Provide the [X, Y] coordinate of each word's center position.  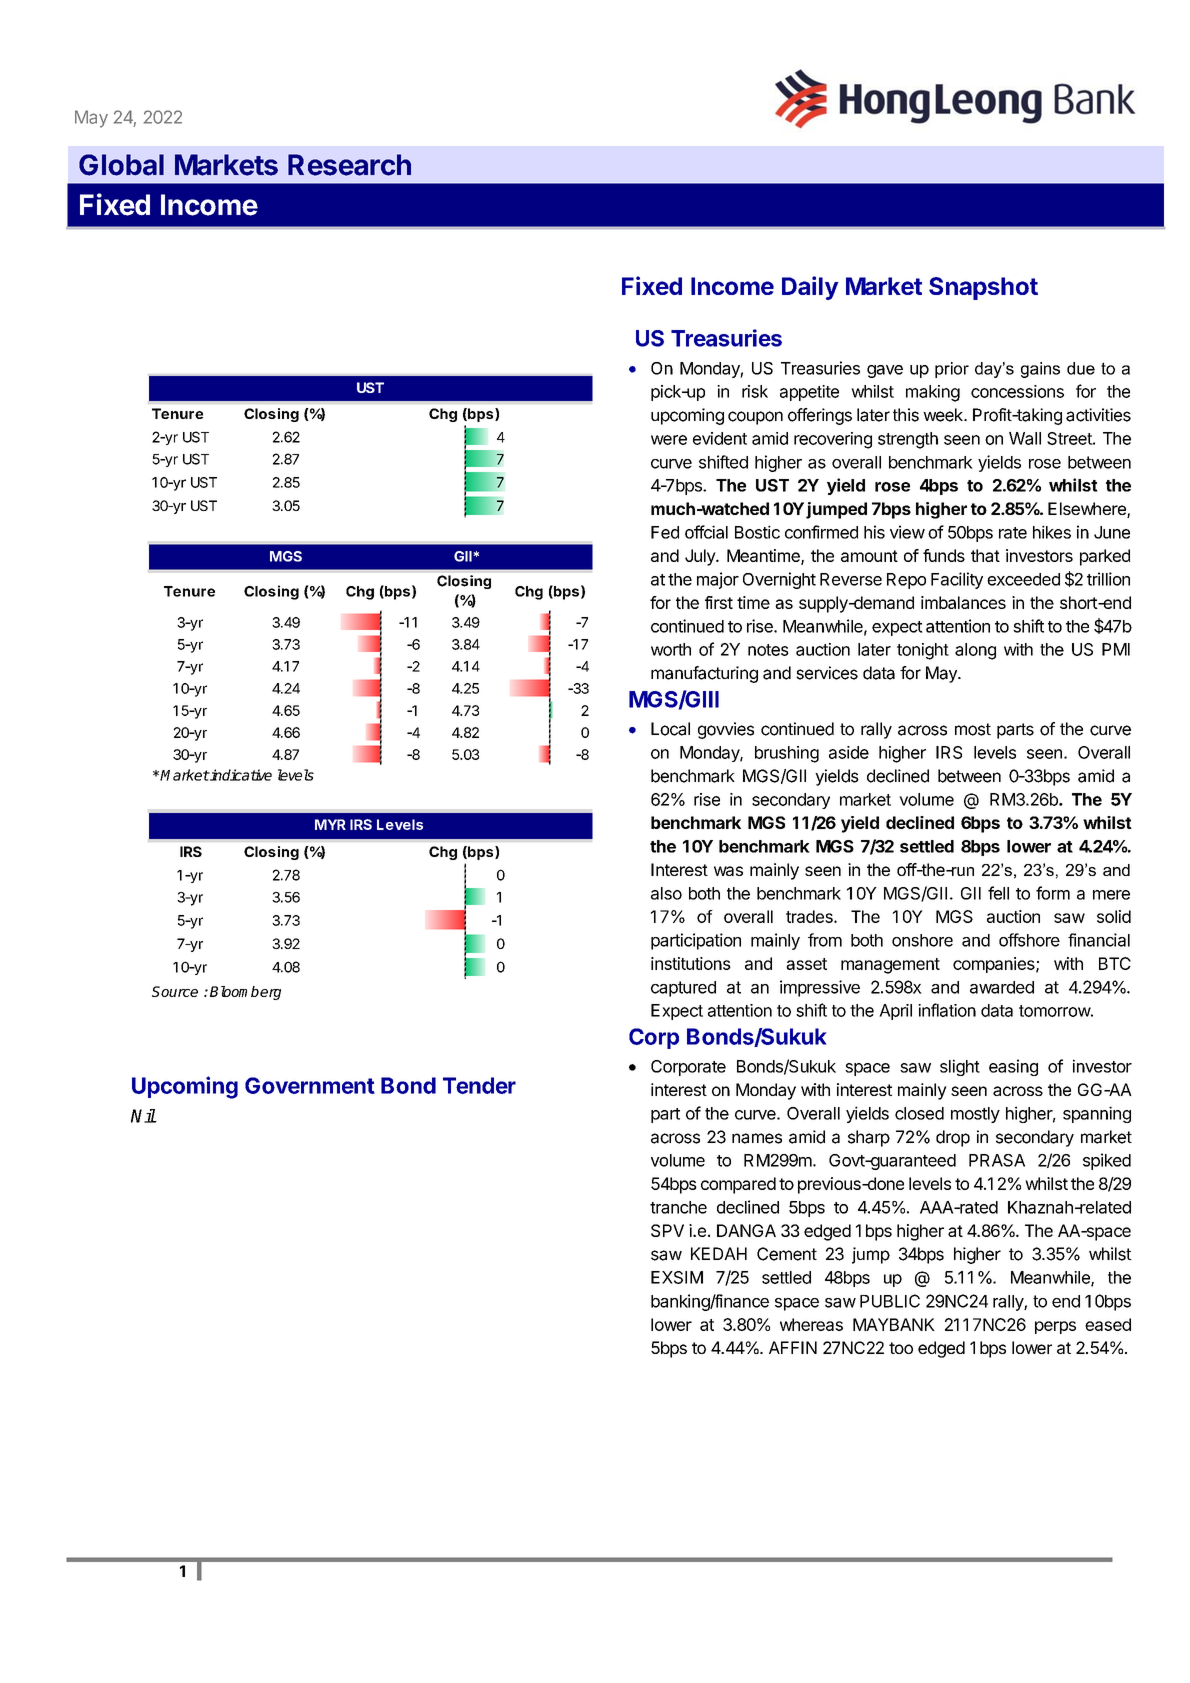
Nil [143, 1116]
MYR [330, 824]
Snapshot [983, 288]
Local [670, 729]
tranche [678, 1207]
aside [849, 752]
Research [349, 165]
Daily [810, 288]
